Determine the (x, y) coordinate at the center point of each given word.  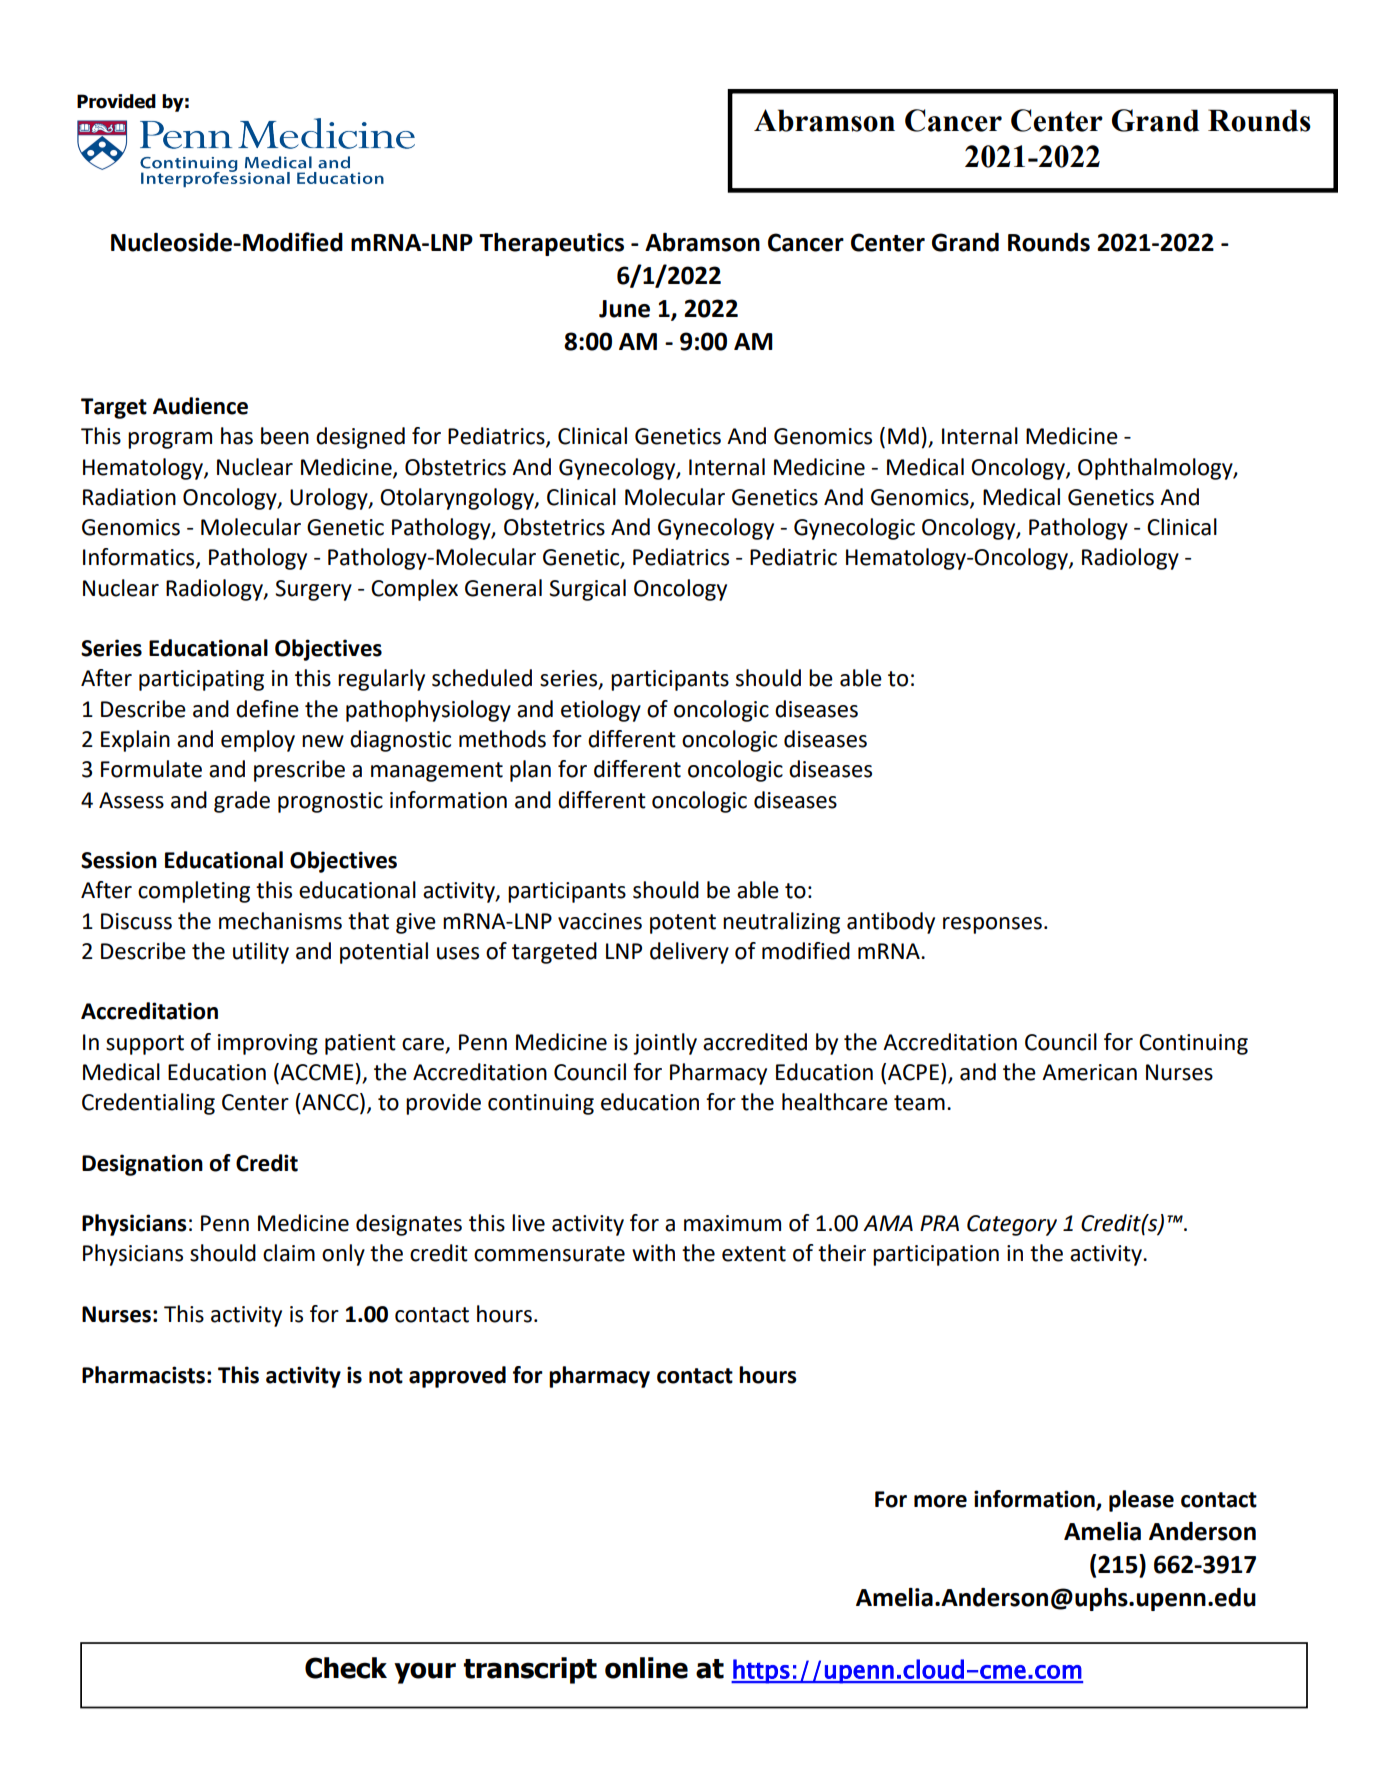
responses (992, 925)
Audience (200, 406)
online (646, 1668)
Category (1012, 1225)
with (653, 1253)
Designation (142, 1165)
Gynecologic (854, 529)
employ (258, 741)
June (624, 309)
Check (346, 1668)
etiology (601, 711)
